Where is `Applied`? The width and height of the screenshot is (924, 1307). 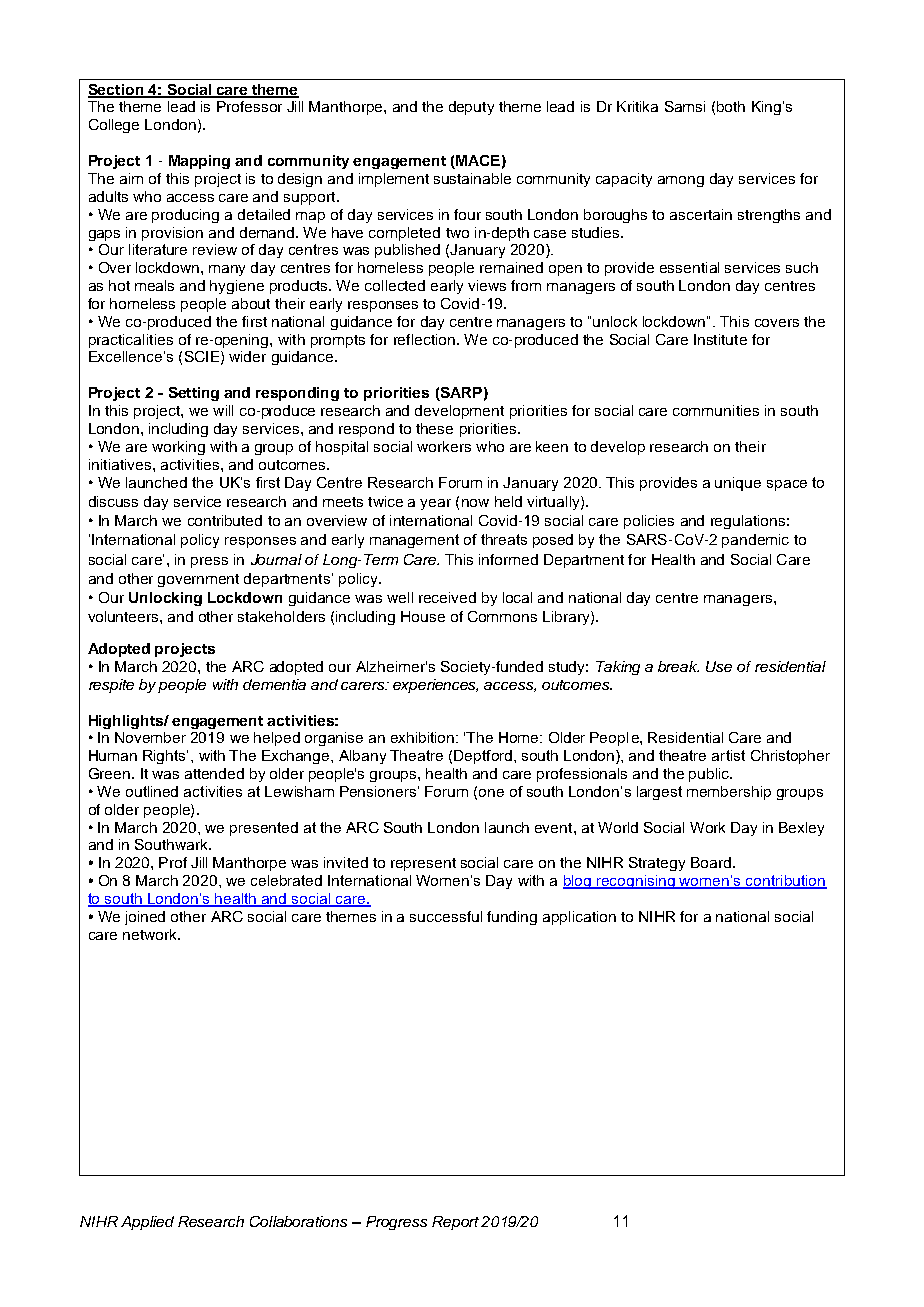 Applied is located at coordinates (147, 1223).
